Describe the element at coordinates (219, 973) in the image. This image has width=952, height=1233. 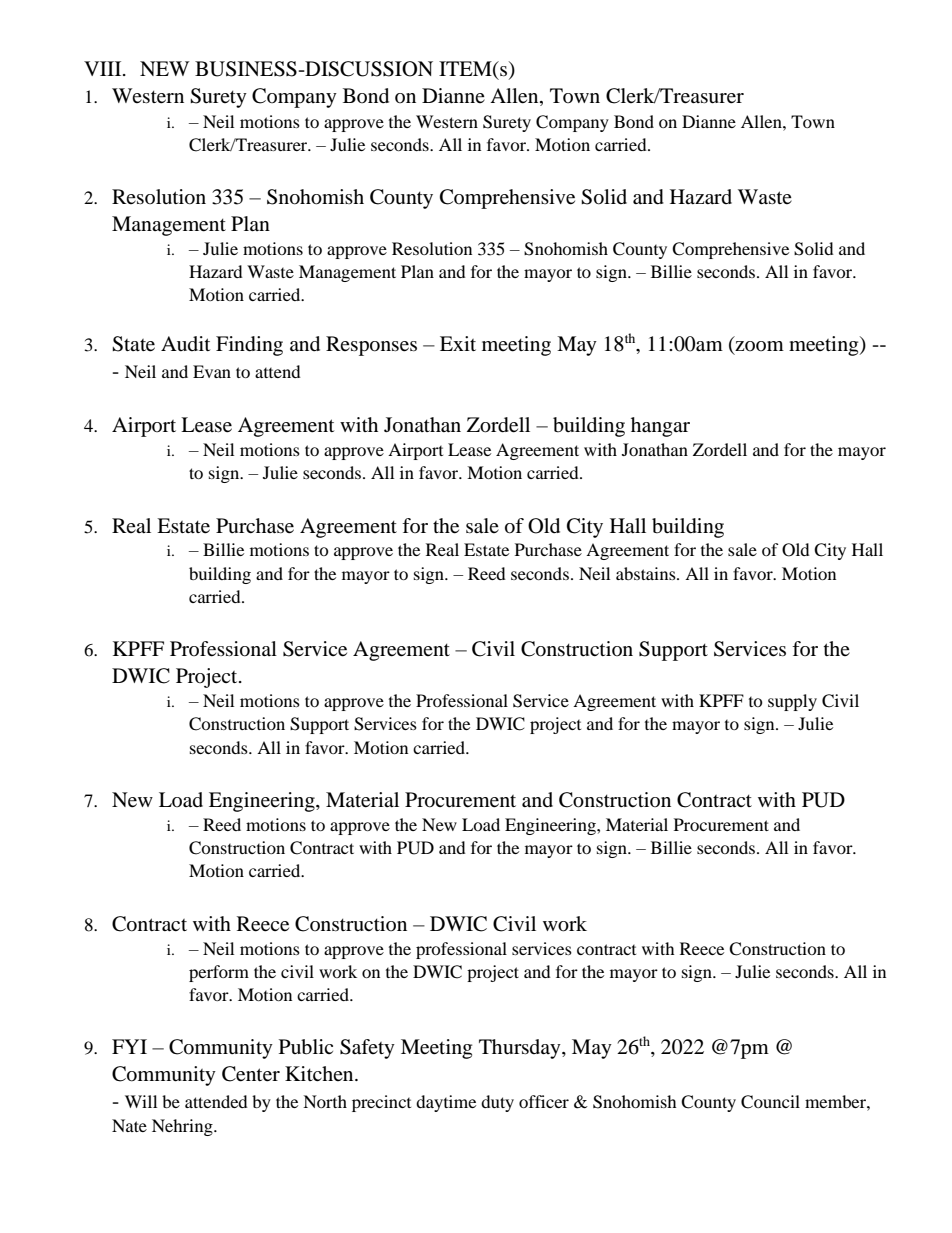
I see `perform` at that location.
